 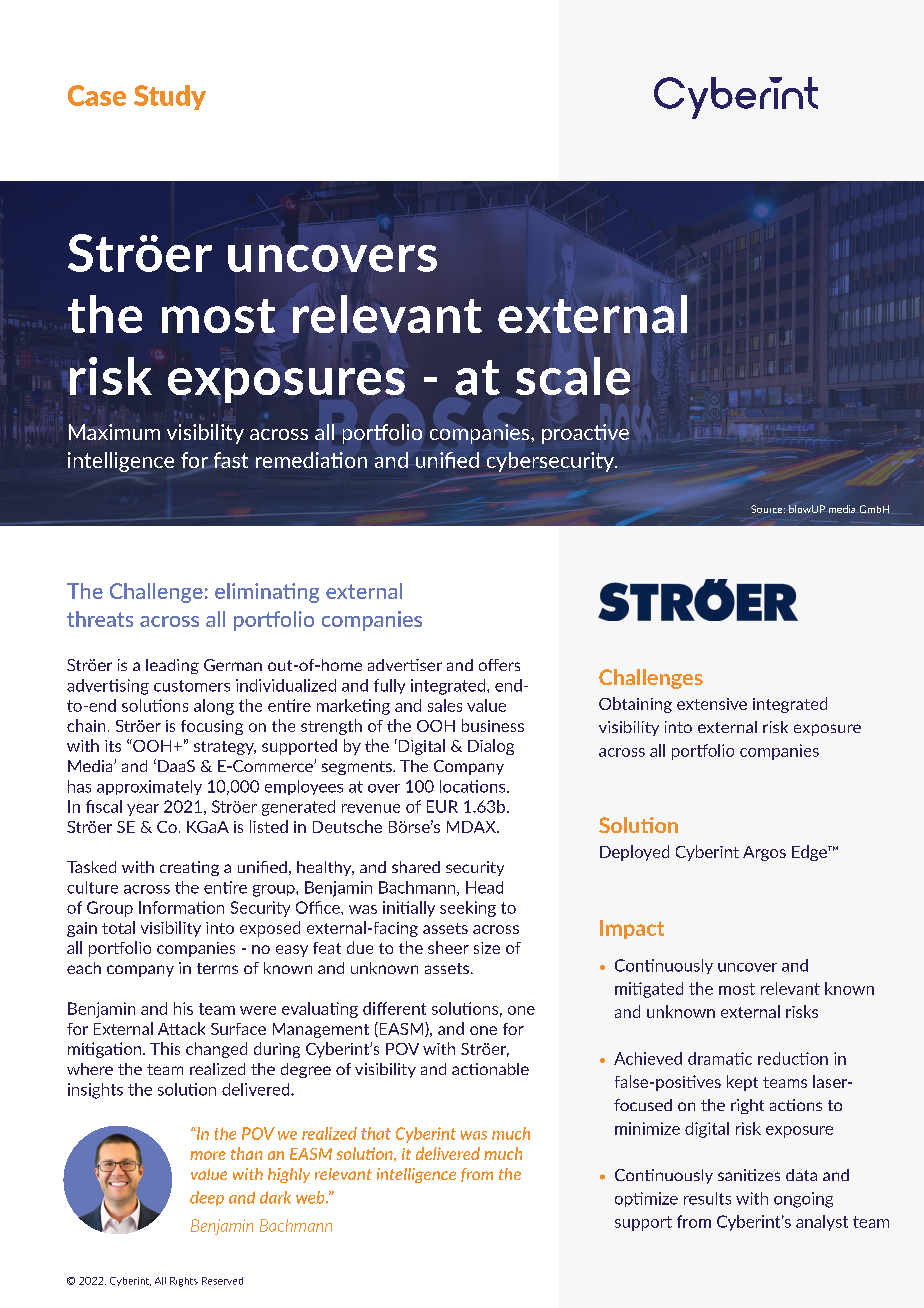 What do you see at coordinates (170, 97) in the document?
I see `Study` at bounding box center [170, 97].
